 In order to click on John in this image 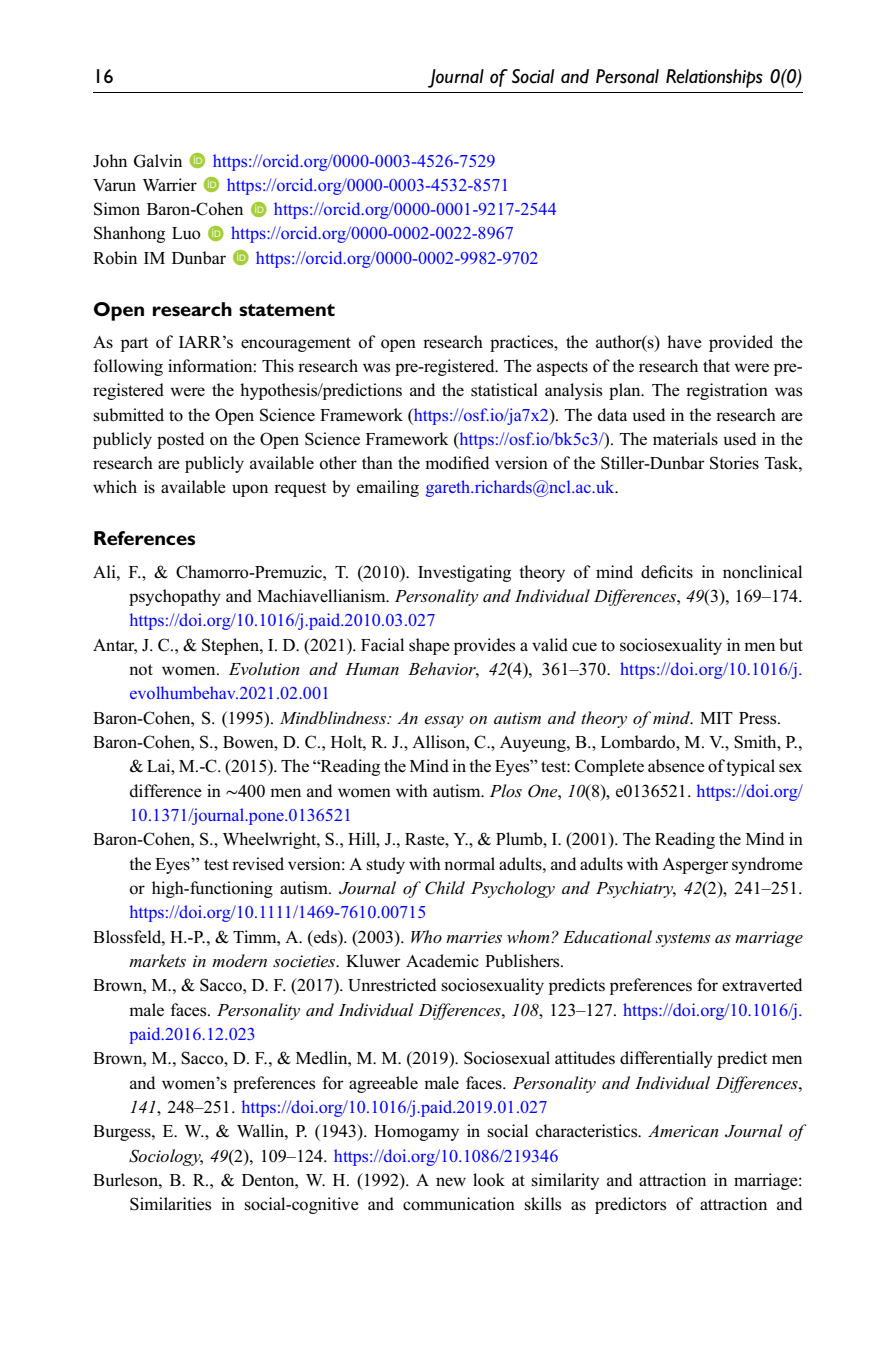, I will do `click(110, 161)`.
